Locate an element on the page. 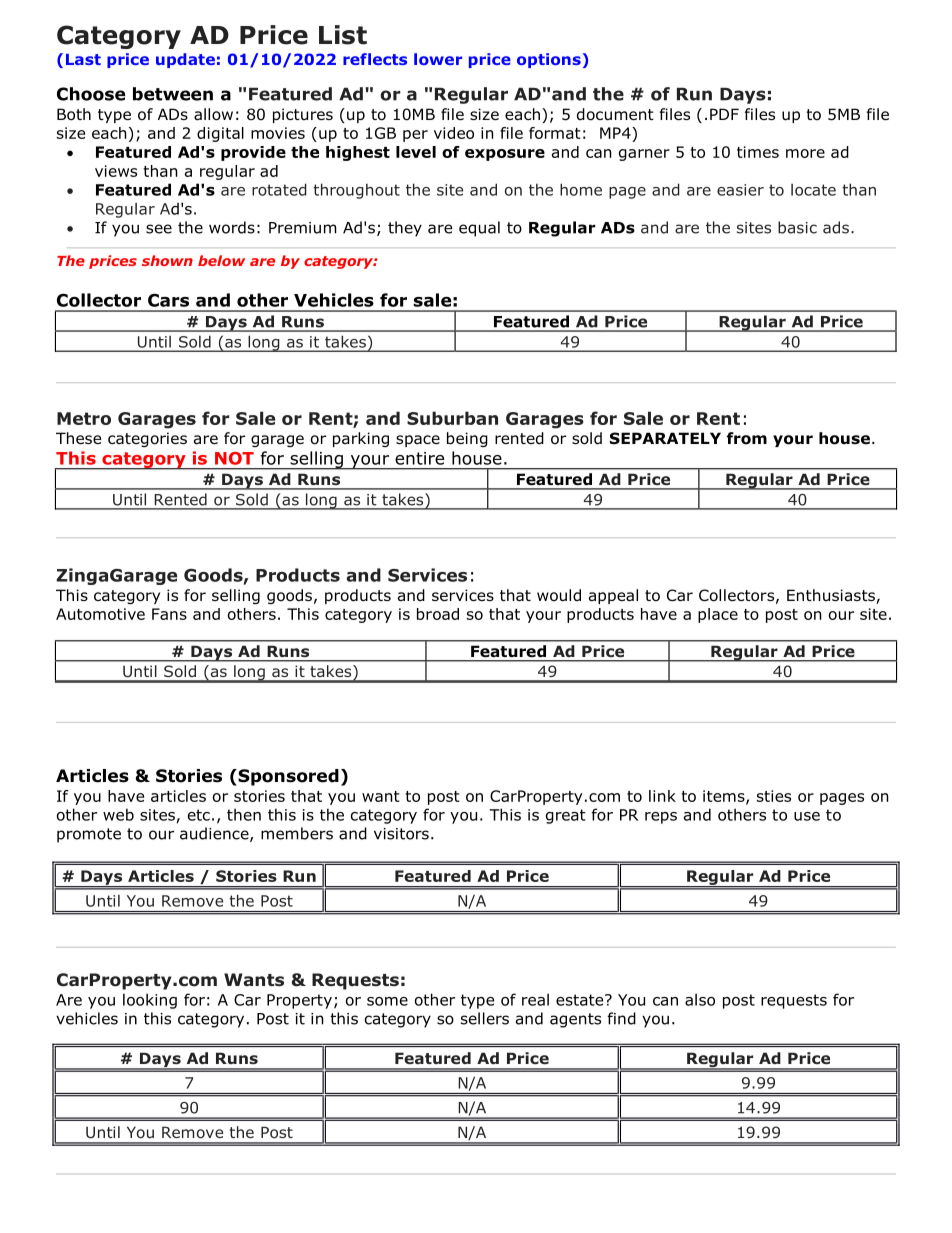 This document has height=1233, width=952. lower is located at coordinates (438, 59).
